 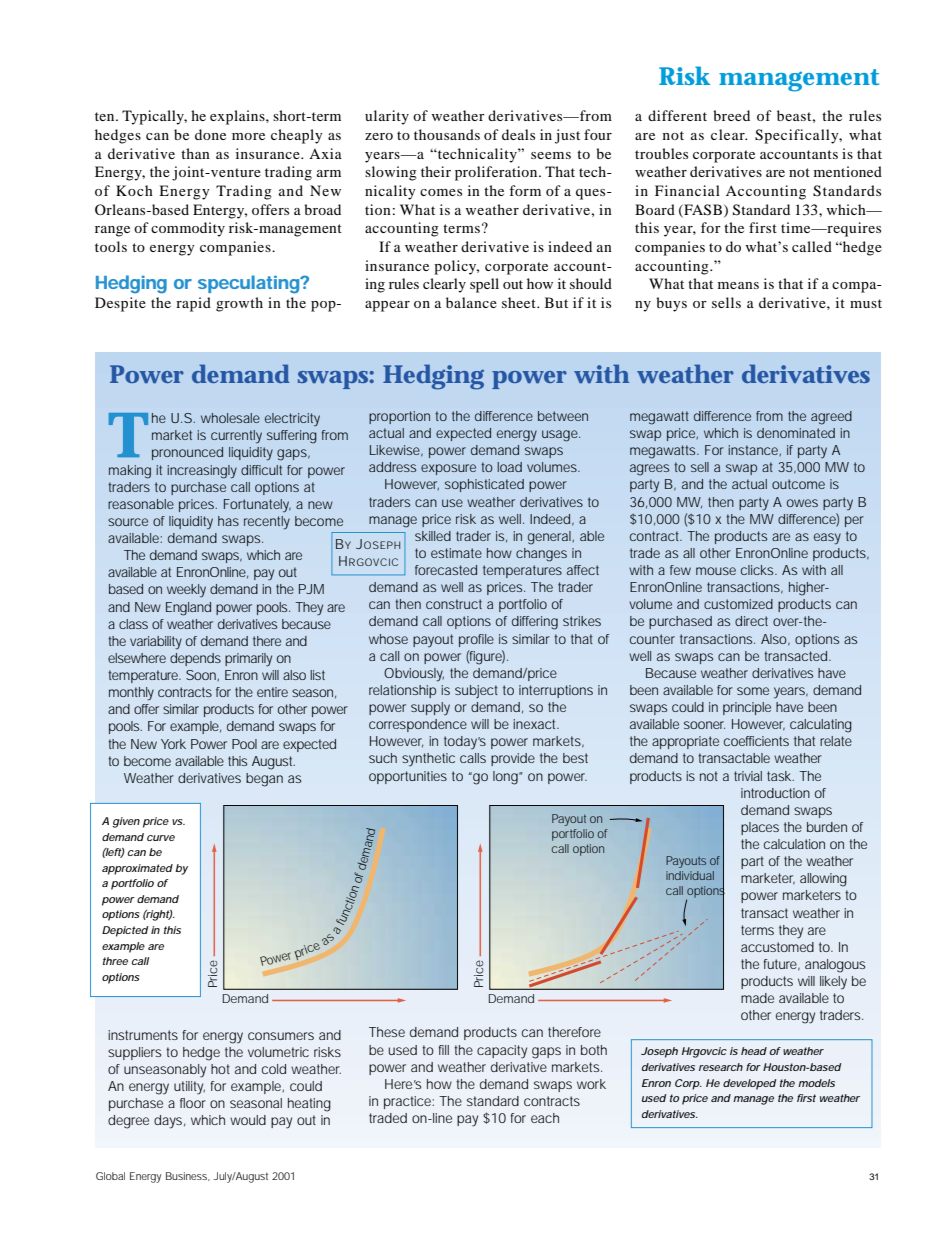 I want to click on deals, so click(x=518, y=134).
